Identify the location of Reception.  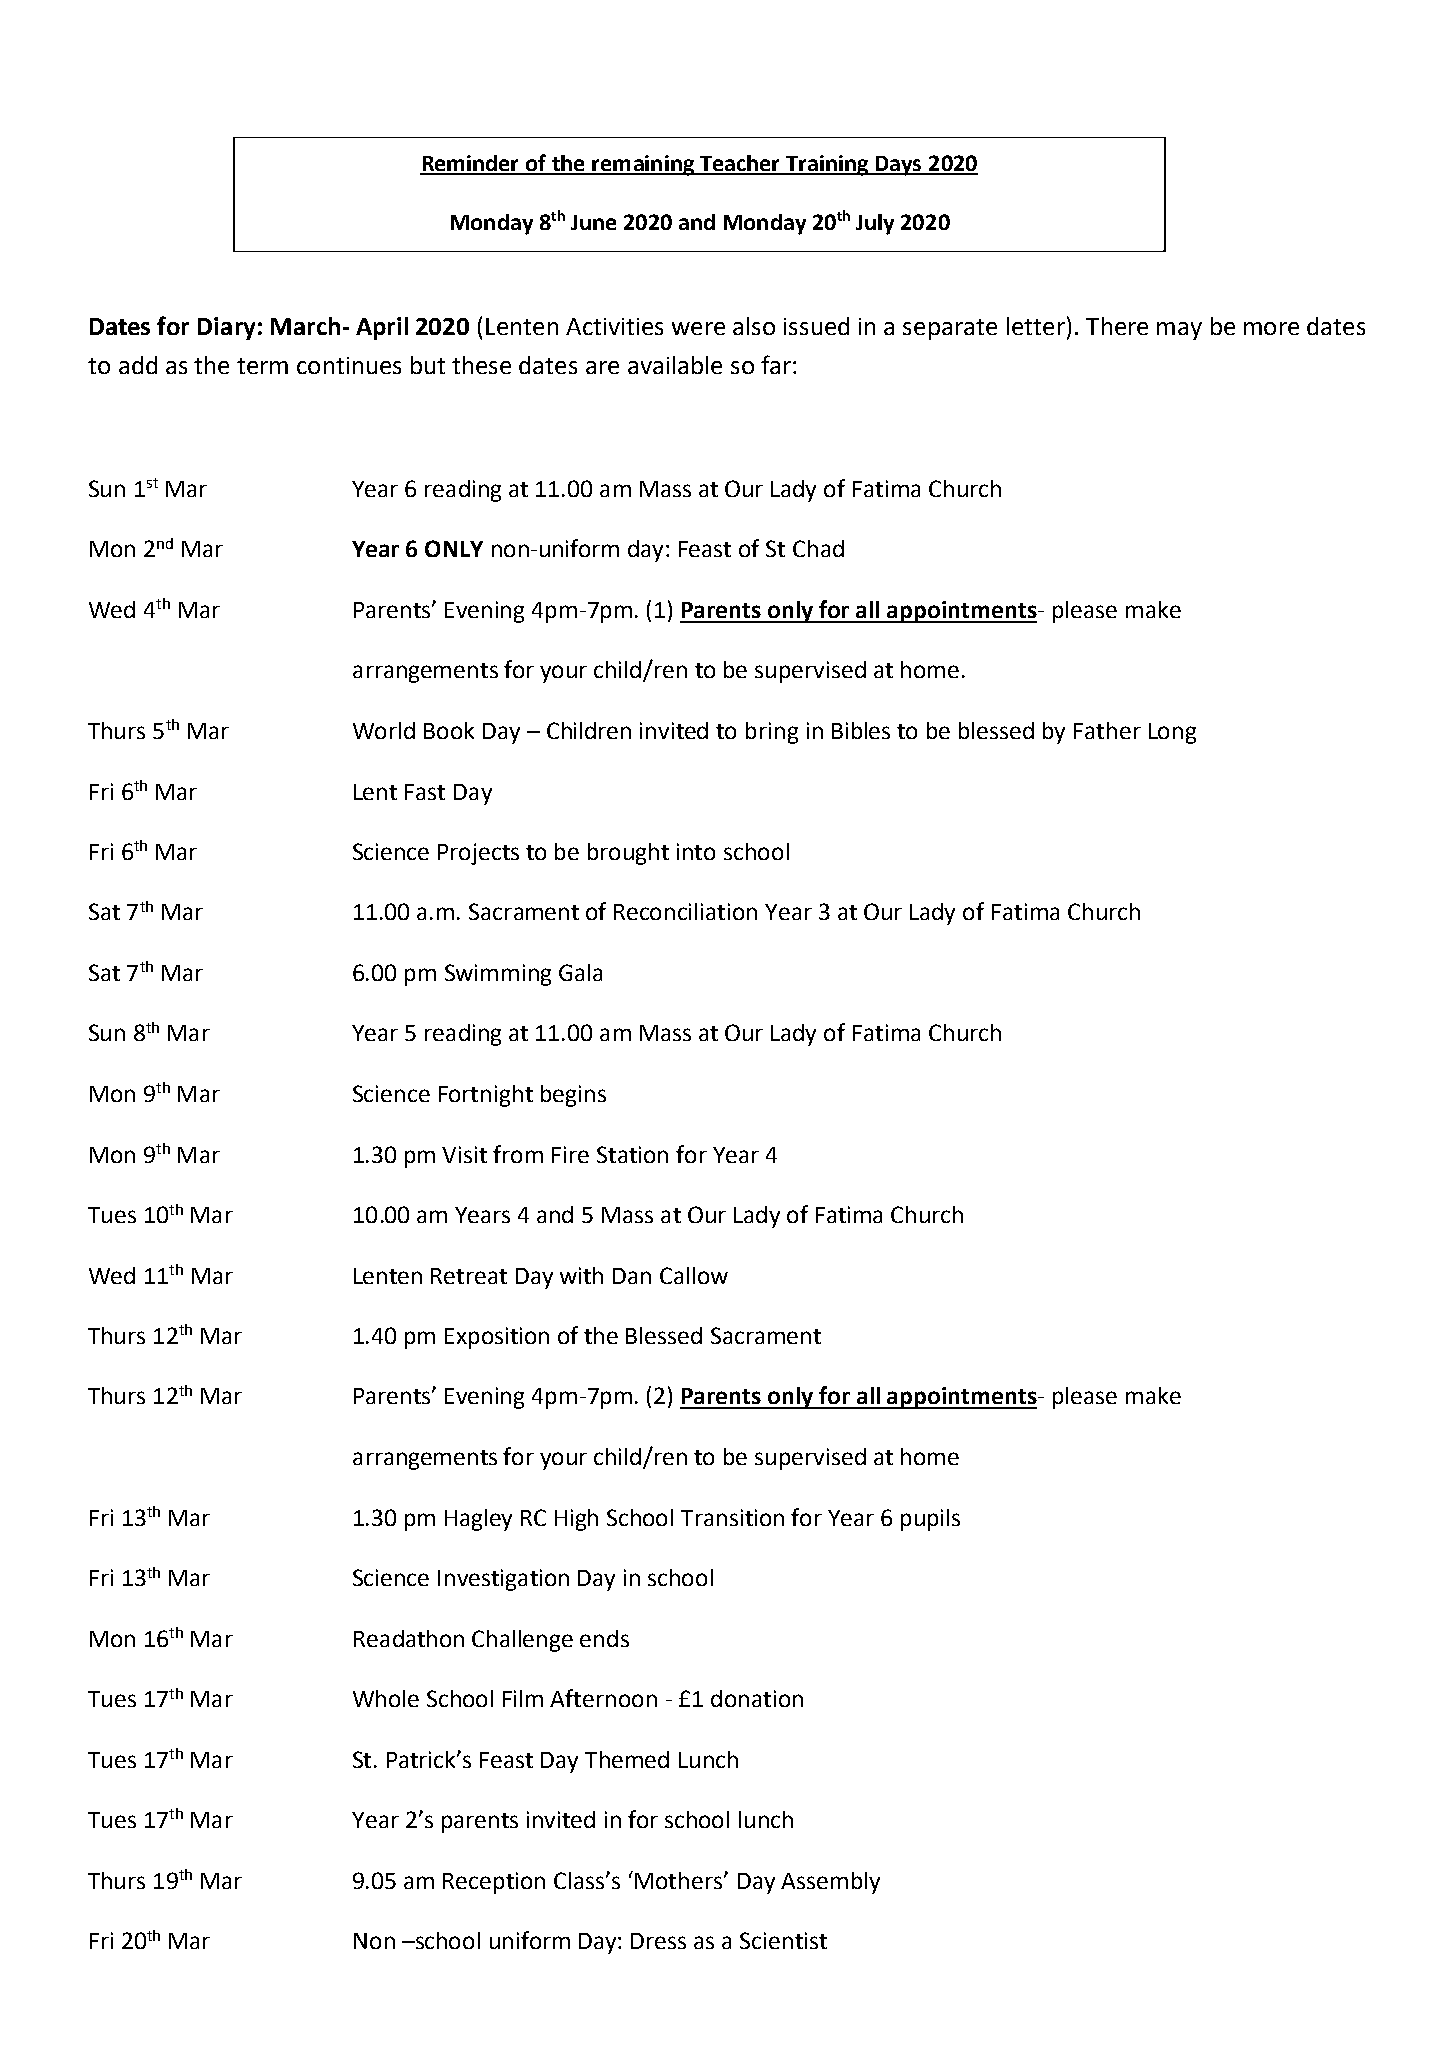
(494, 1883).
